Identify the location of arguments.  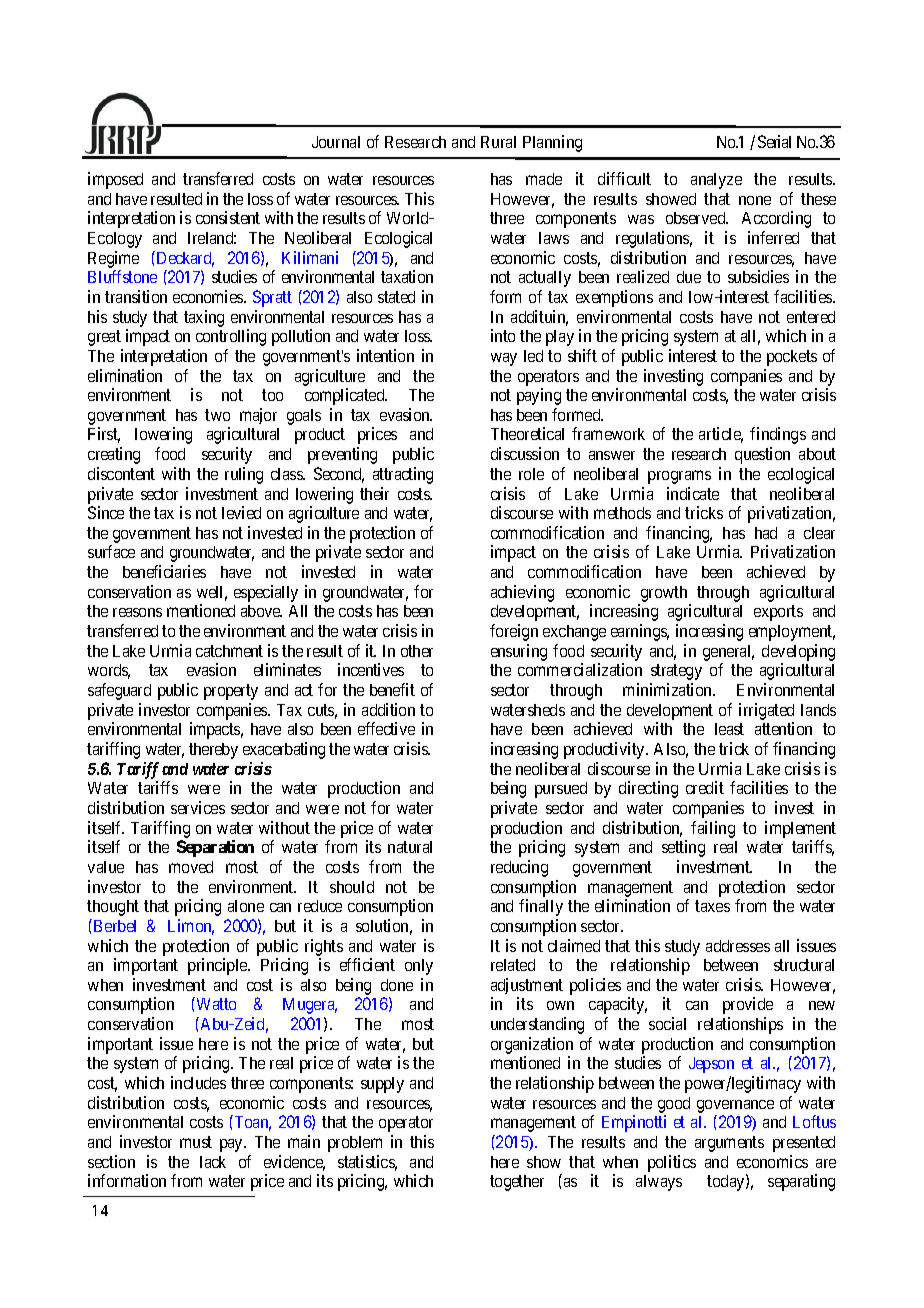
(729, 1144).
